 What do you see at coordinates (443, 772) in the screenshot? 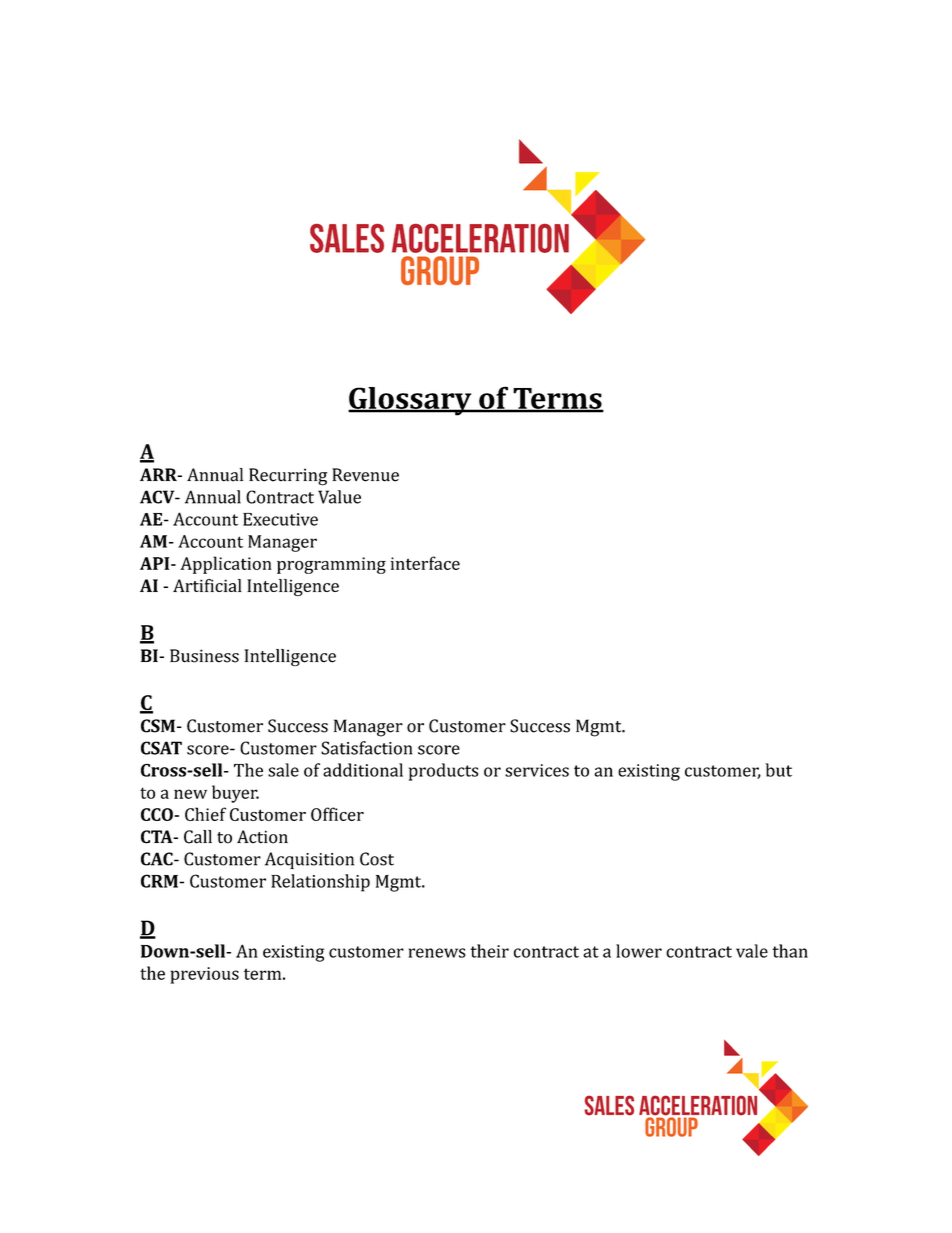
I see `products` at bounding box center [443, 772].
